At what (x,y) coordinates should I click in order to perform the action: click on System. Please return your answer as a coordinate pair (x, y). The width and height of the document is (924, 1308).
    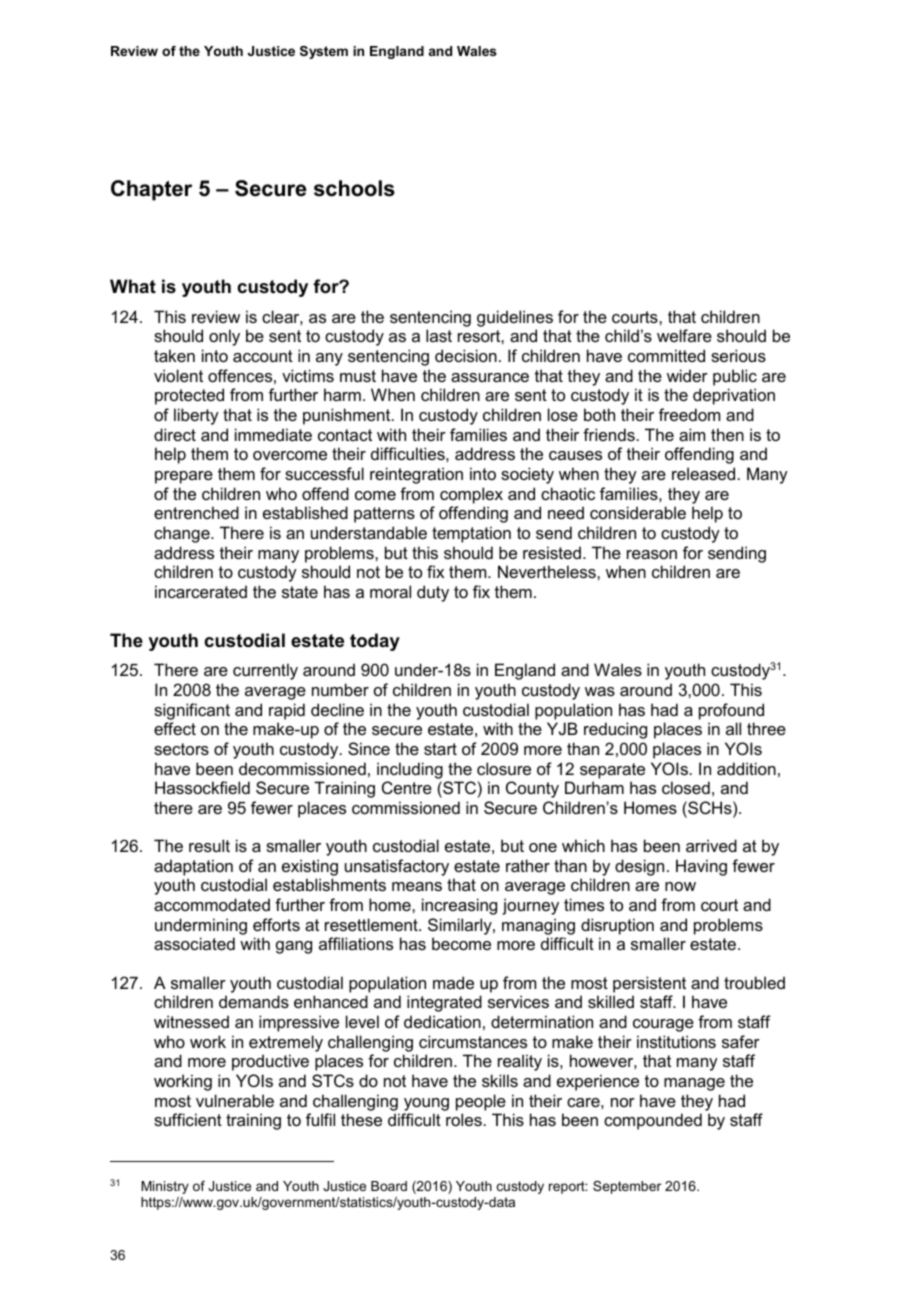
    Looking at the image, I should click on (324, 52).
